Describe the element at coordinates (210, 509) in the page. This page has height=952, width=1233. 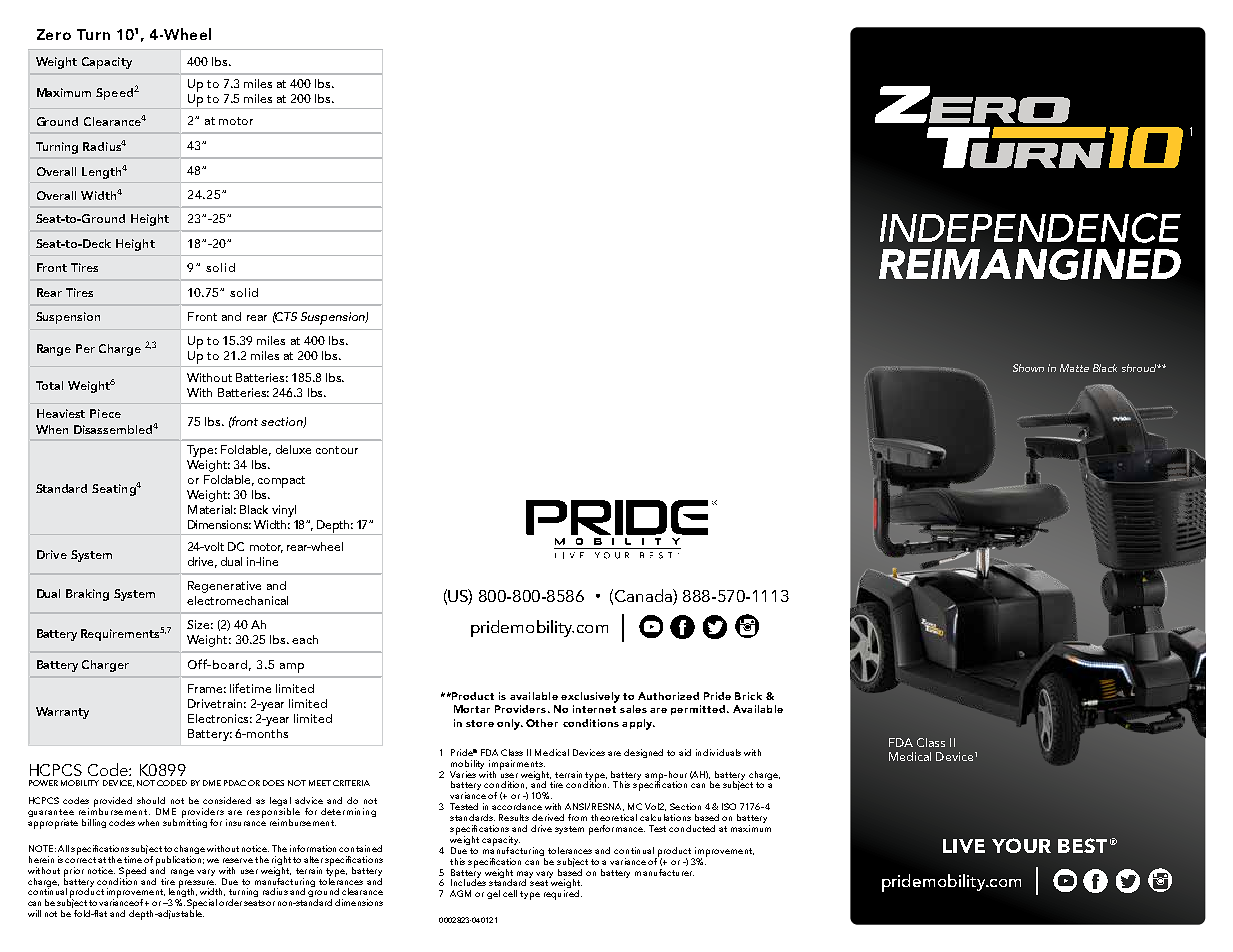
I see `Material` at that location.
